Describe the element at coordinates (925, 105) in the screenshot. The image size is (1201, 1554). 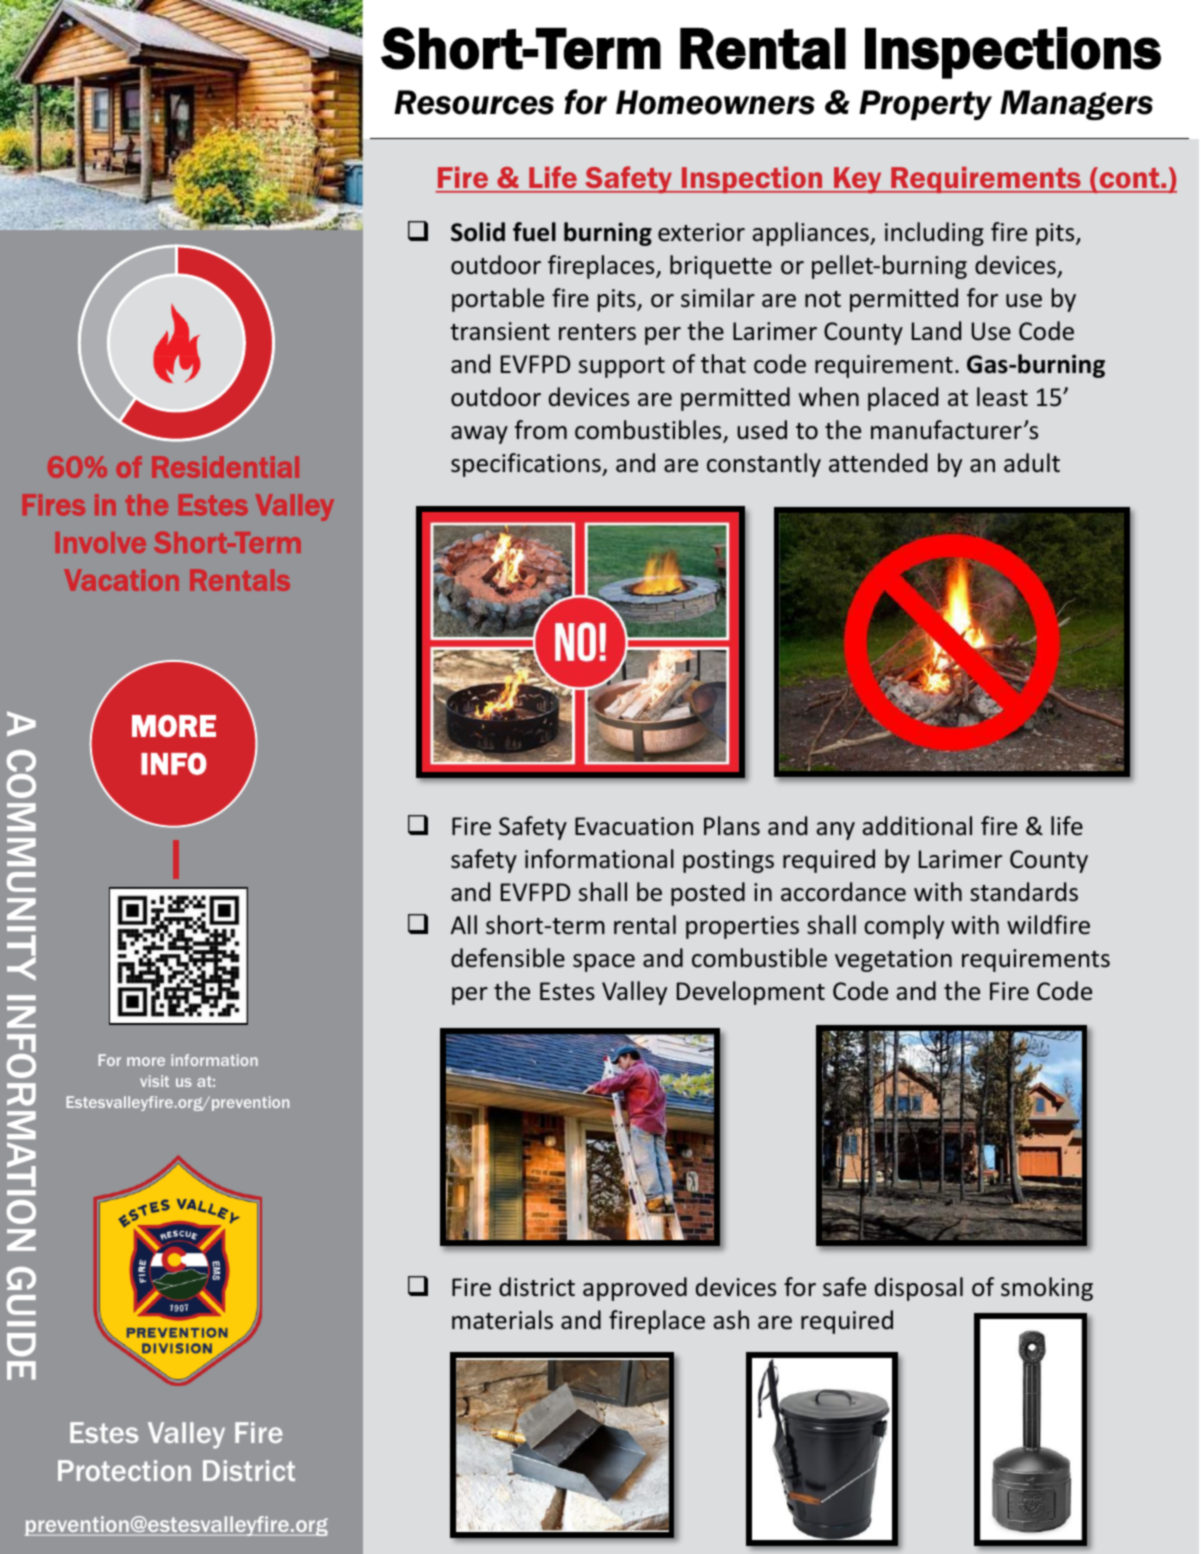
I see `Property` at that location.
